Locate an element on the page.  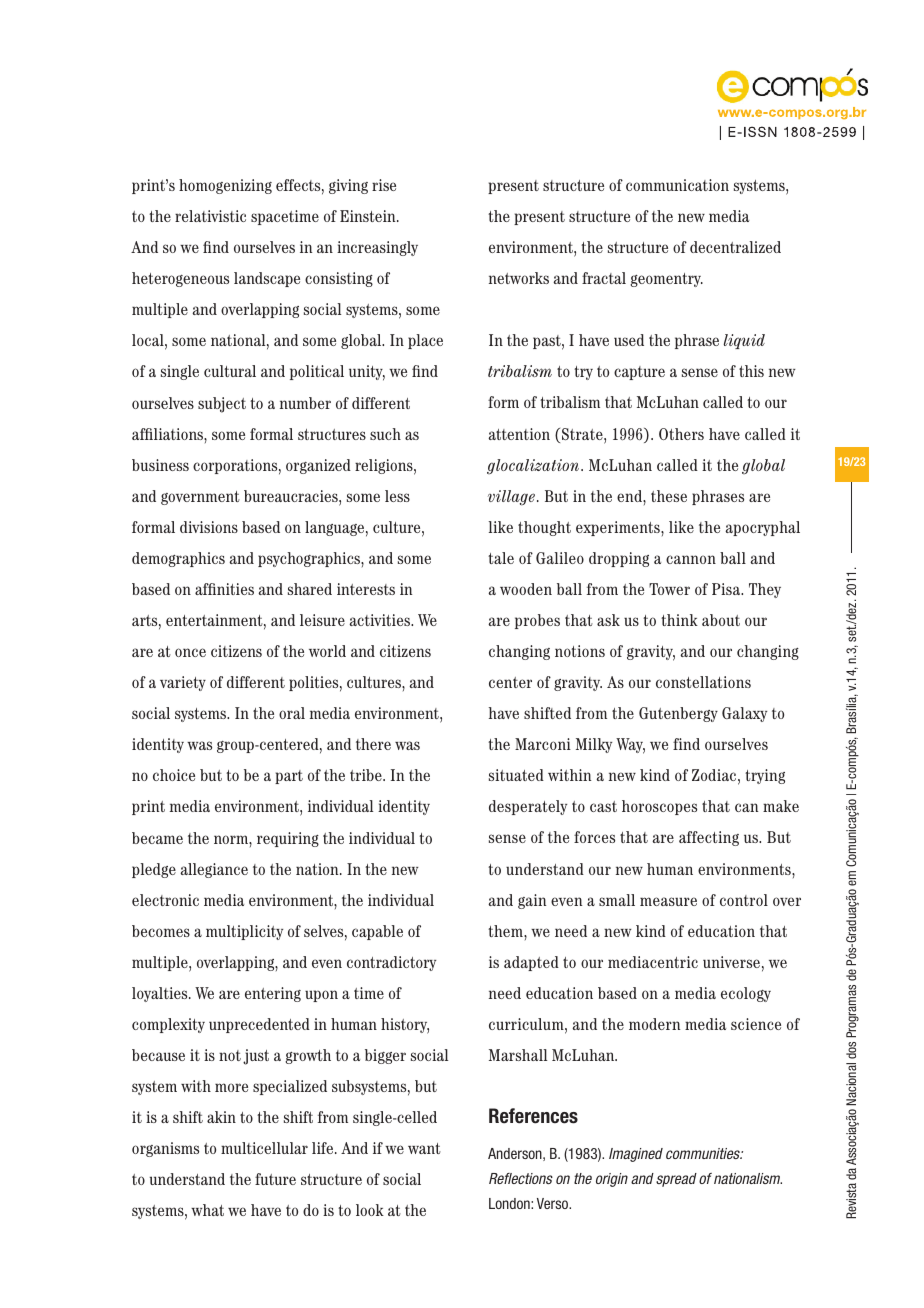
relativistic is located at coordinates (210, 216).
